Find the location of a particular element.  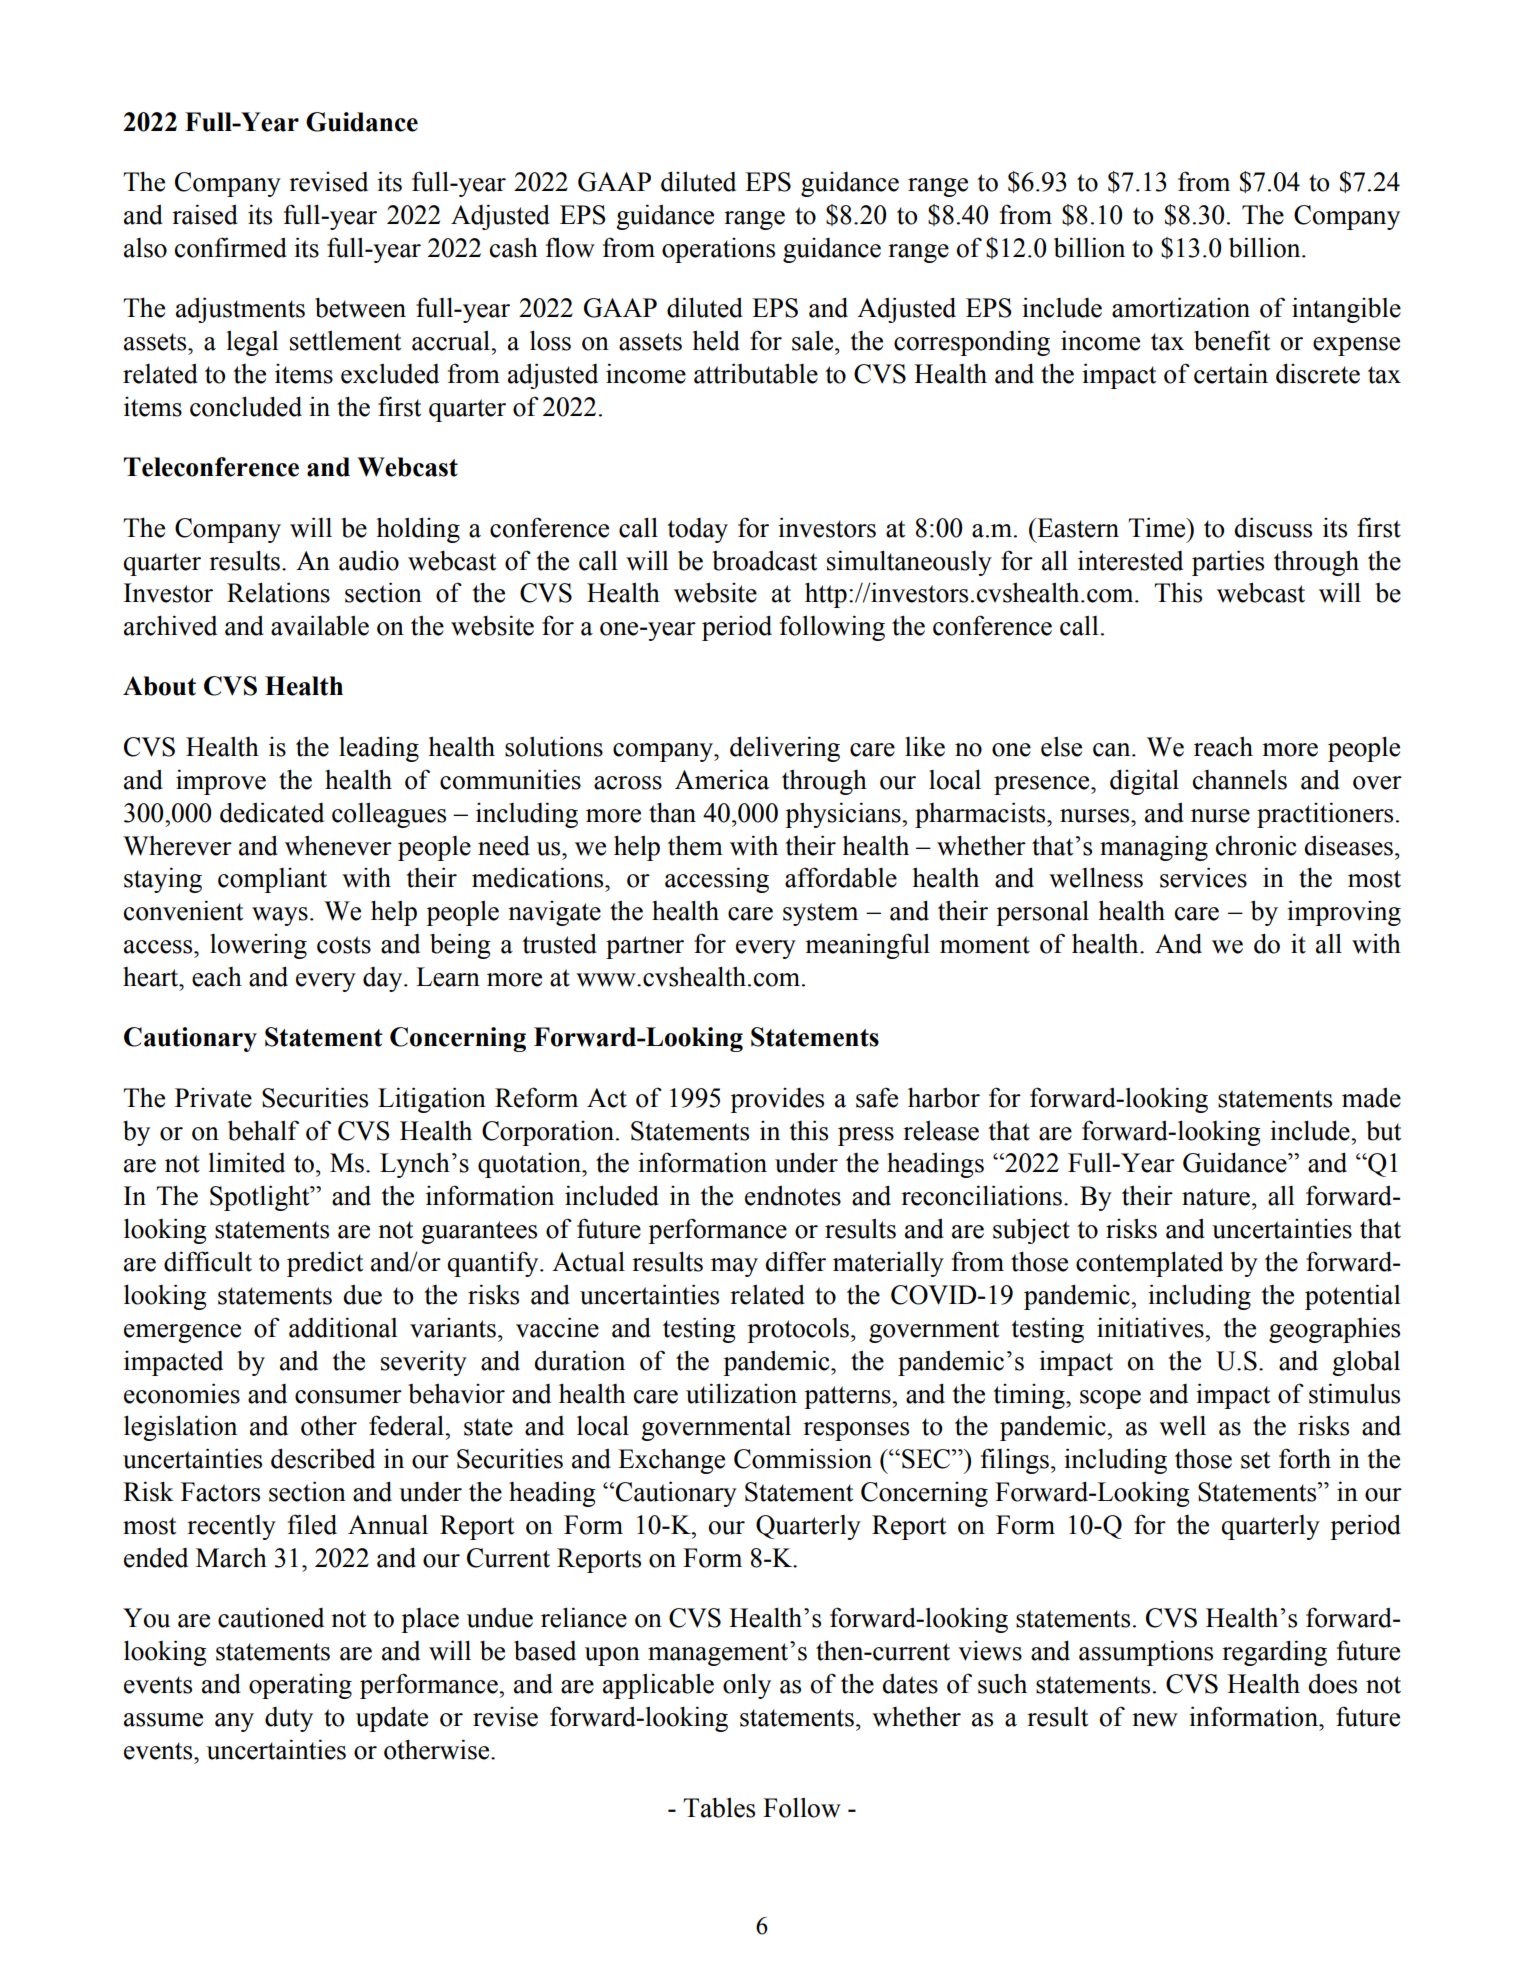

initiatives is located at coordinates (1151, 1327).
